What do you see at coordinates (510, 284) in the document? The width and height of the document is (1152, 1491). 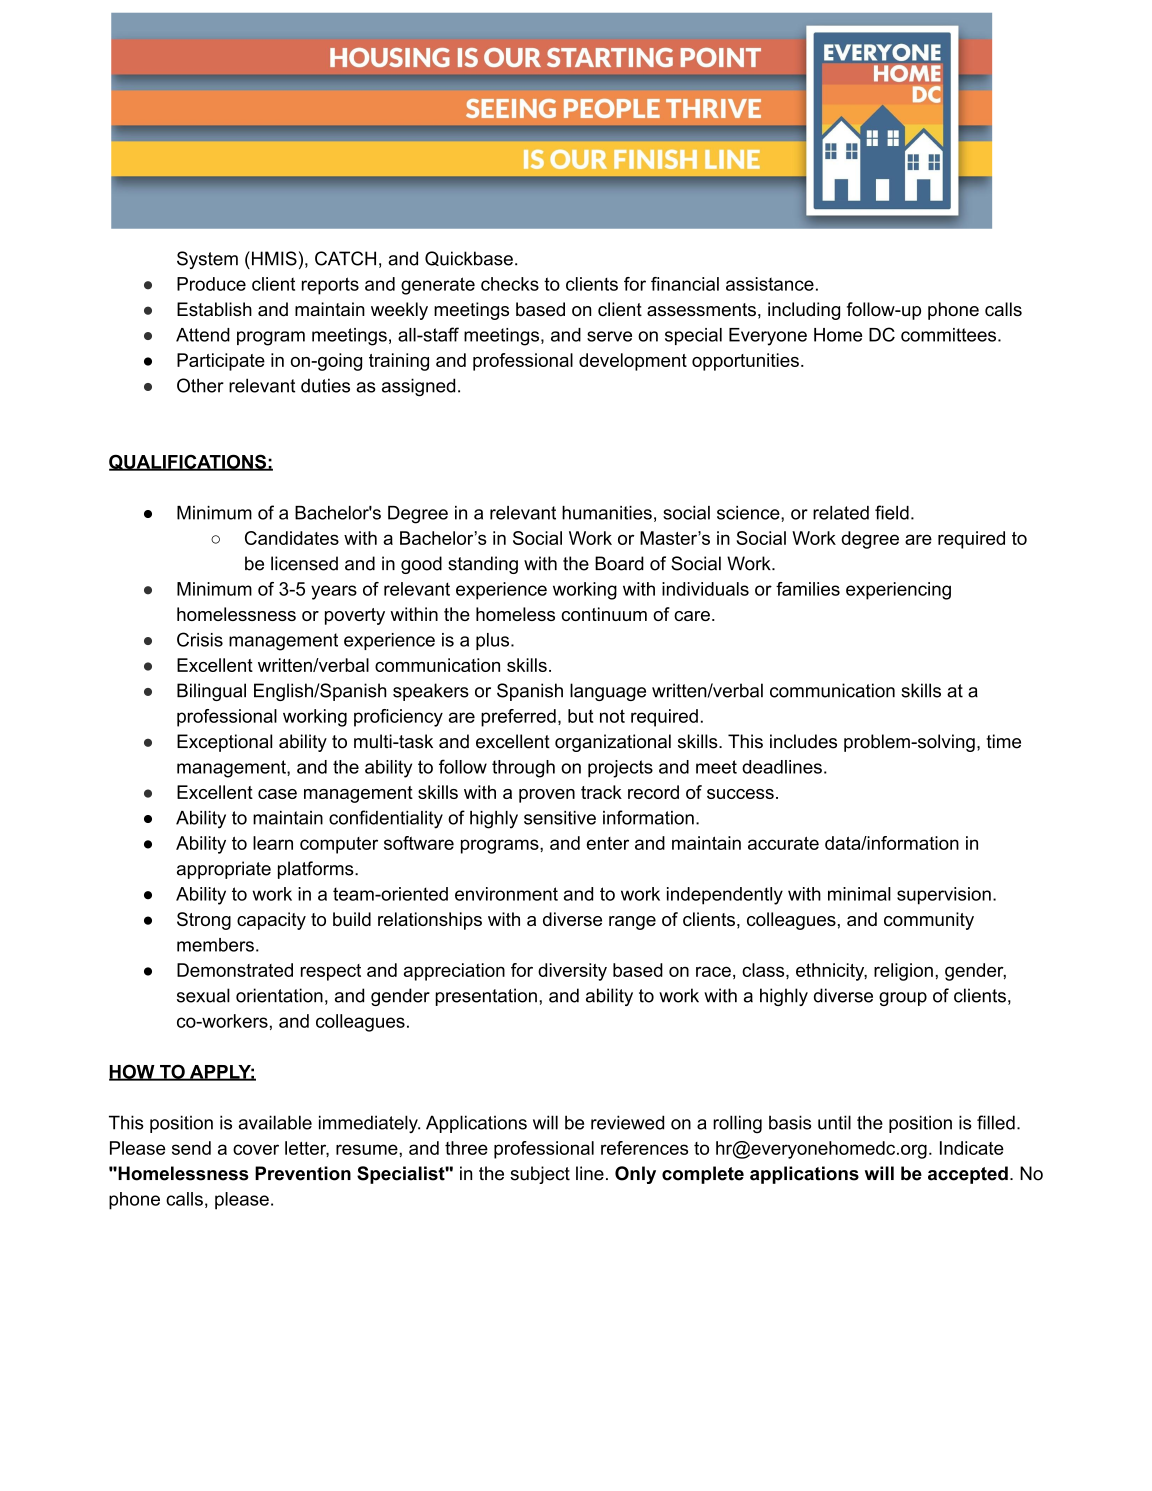 I see `checks` at bounding box center [510, 284].
